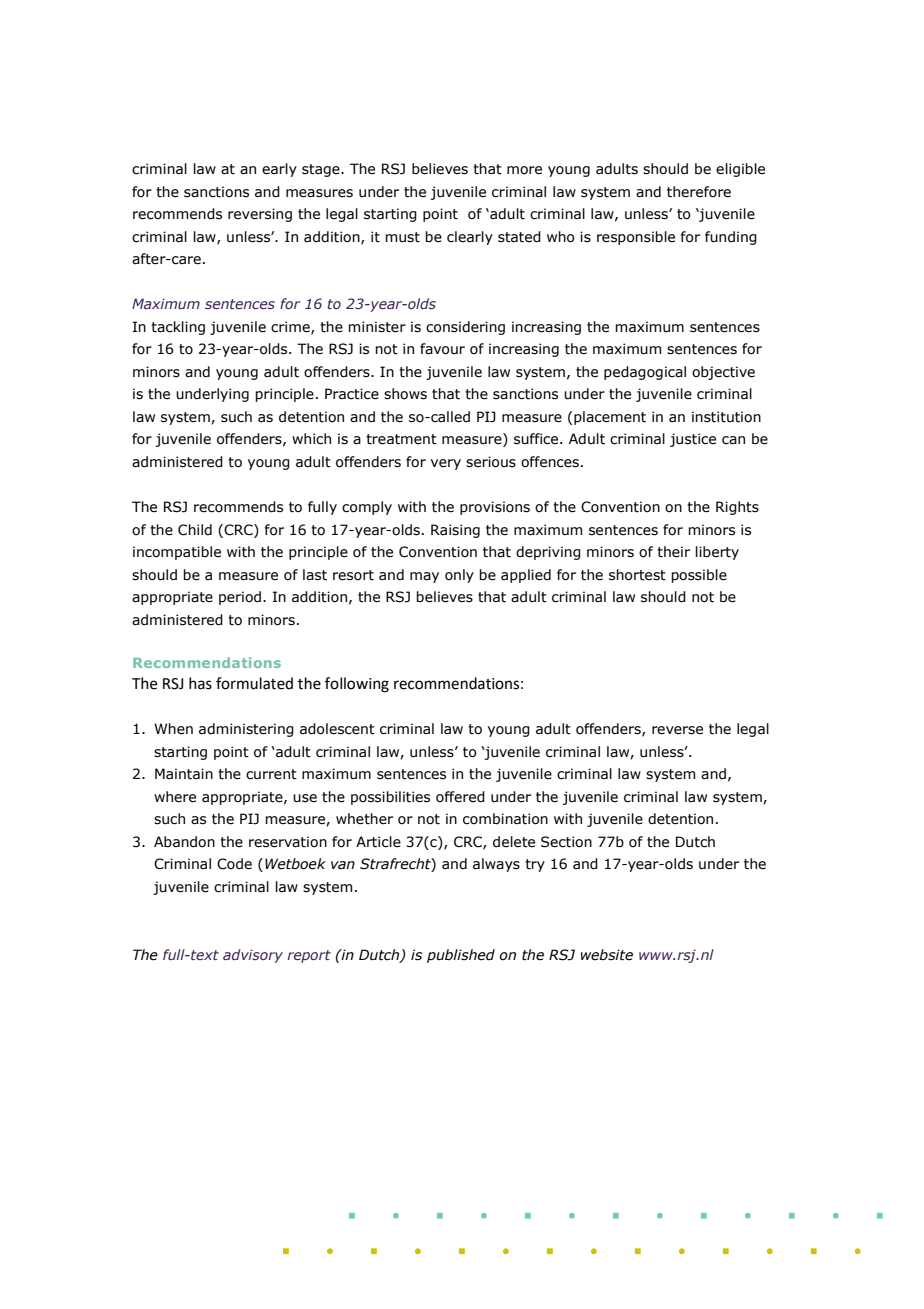  I want to click on their, so click(673, 552).
